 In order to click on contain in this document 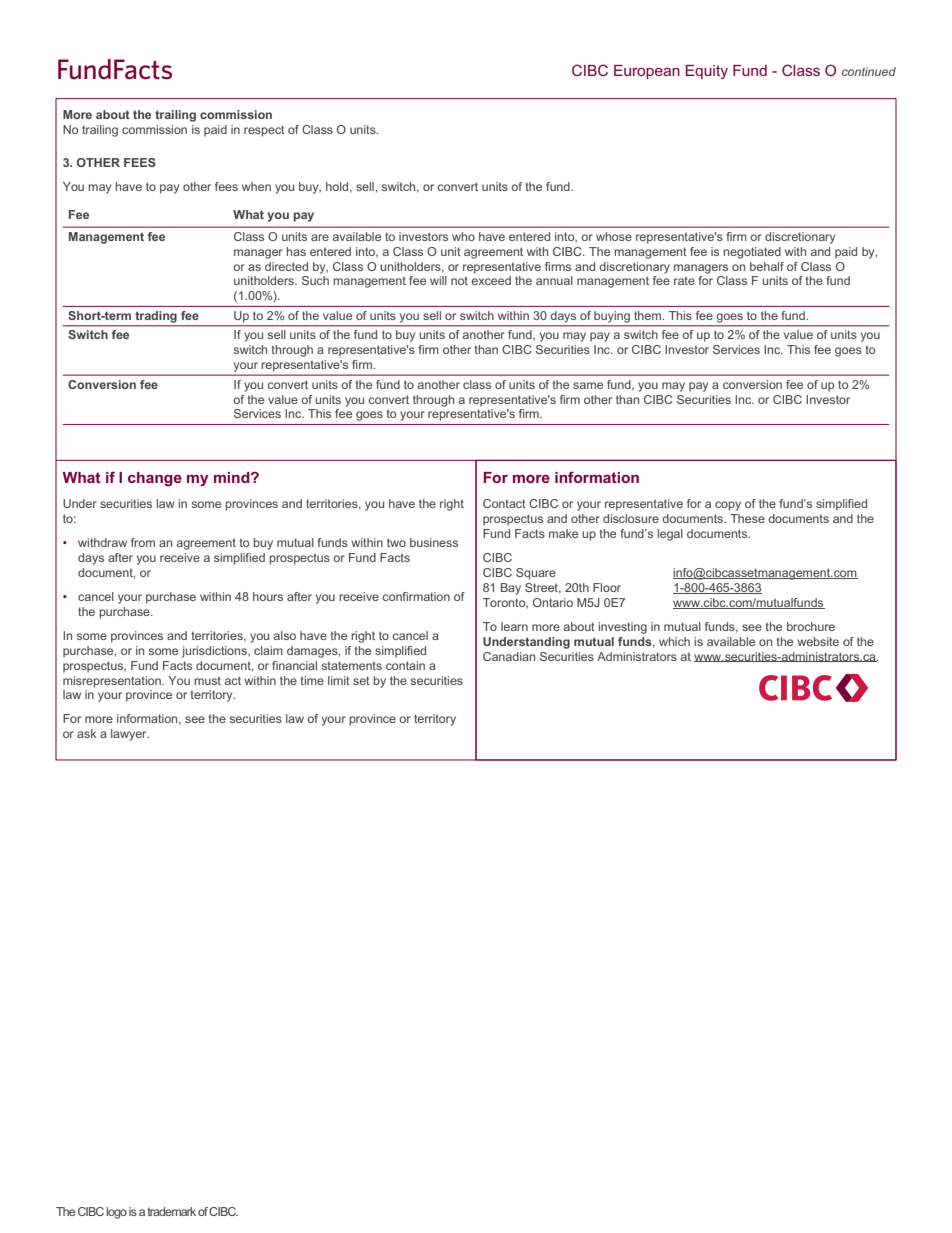, I will do `click(405, 665)`.
